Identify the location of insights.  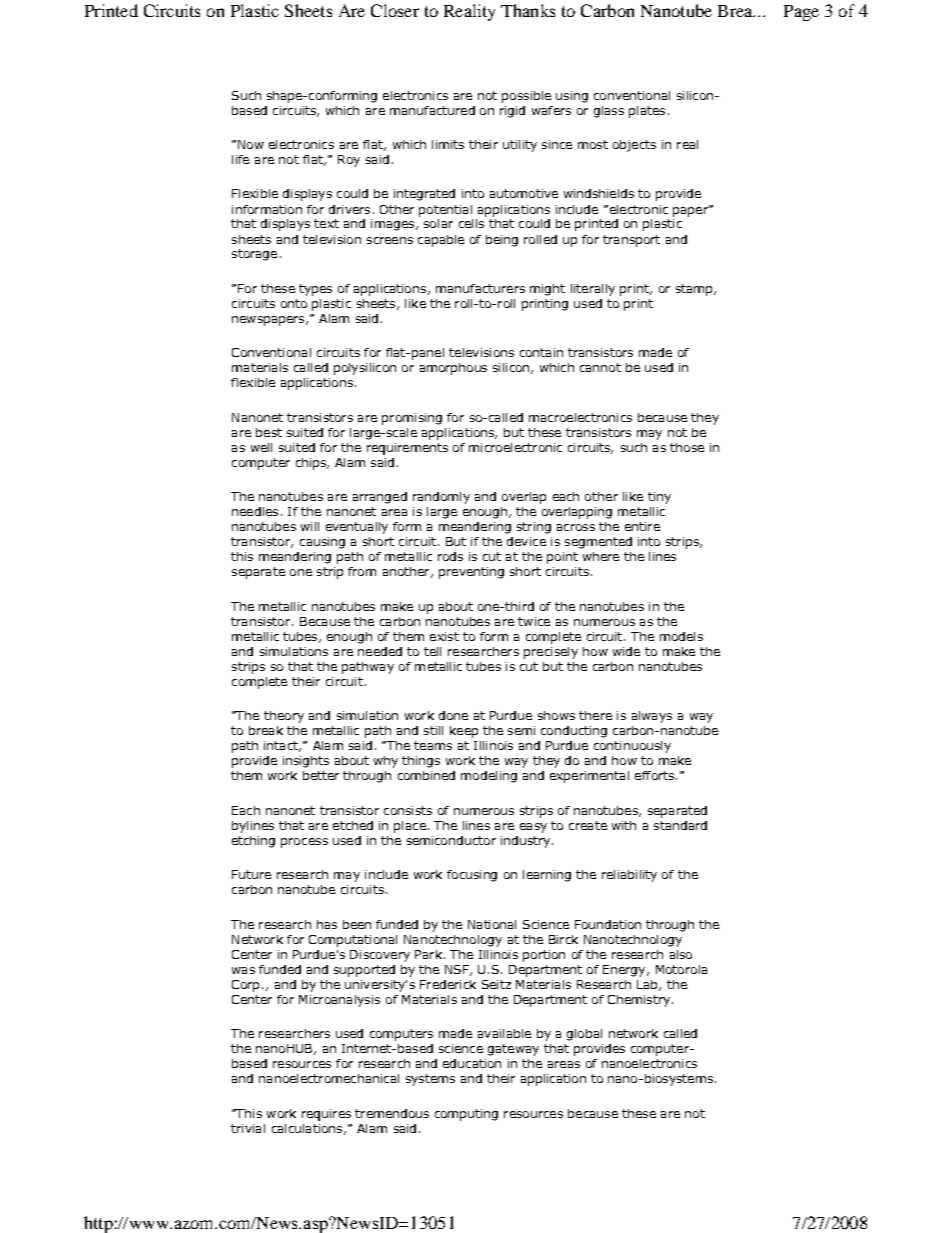
(306, 762).
